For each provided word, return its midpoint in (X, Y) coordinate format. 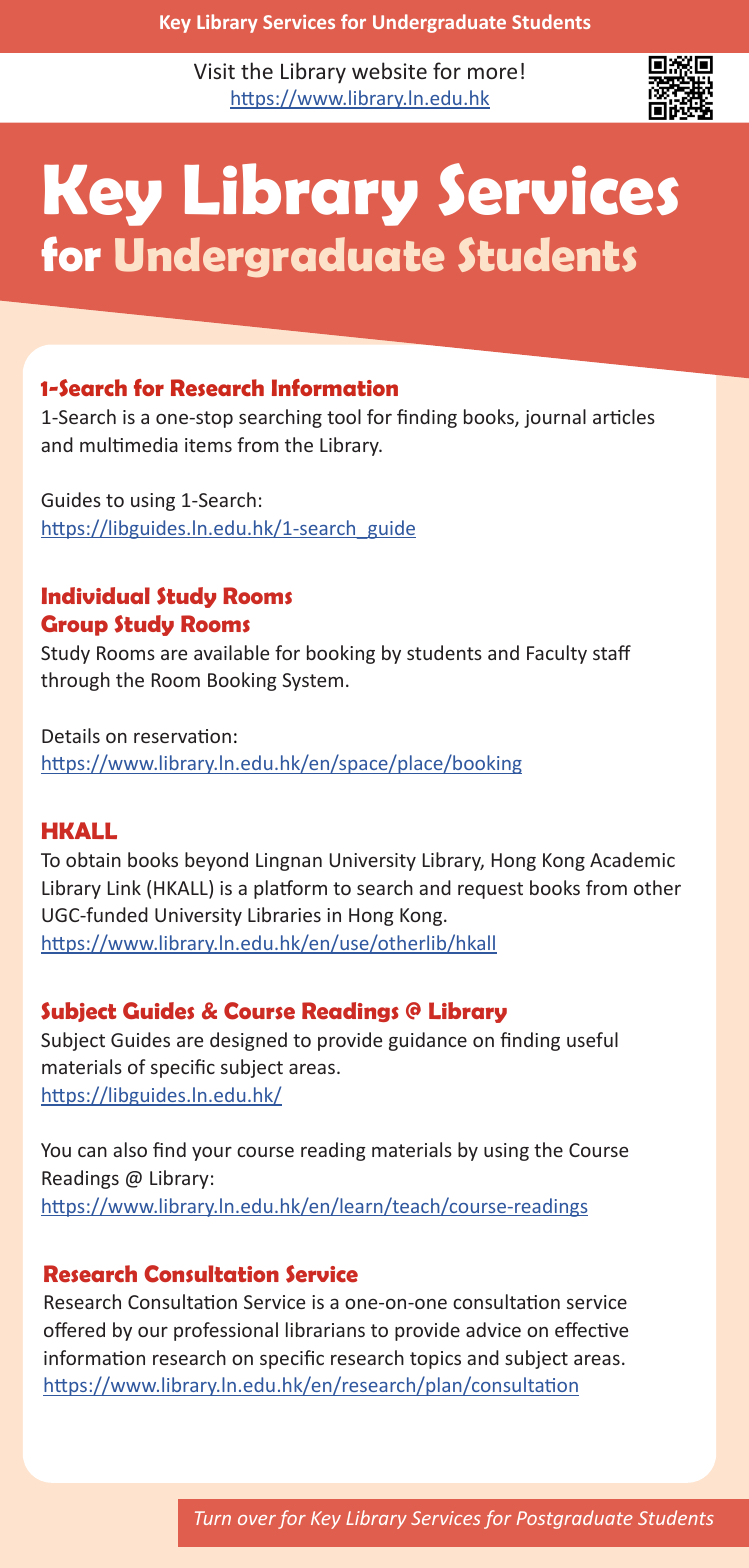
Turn (213, 1518)
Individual (96, 595)
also (130, 1149)
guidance (428, 1041)
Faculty (557, 654)
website (389, 70)
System (312, 682)
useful (592, 1039)
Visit (214, 71)
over (257, 1520)
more (492, 73)
